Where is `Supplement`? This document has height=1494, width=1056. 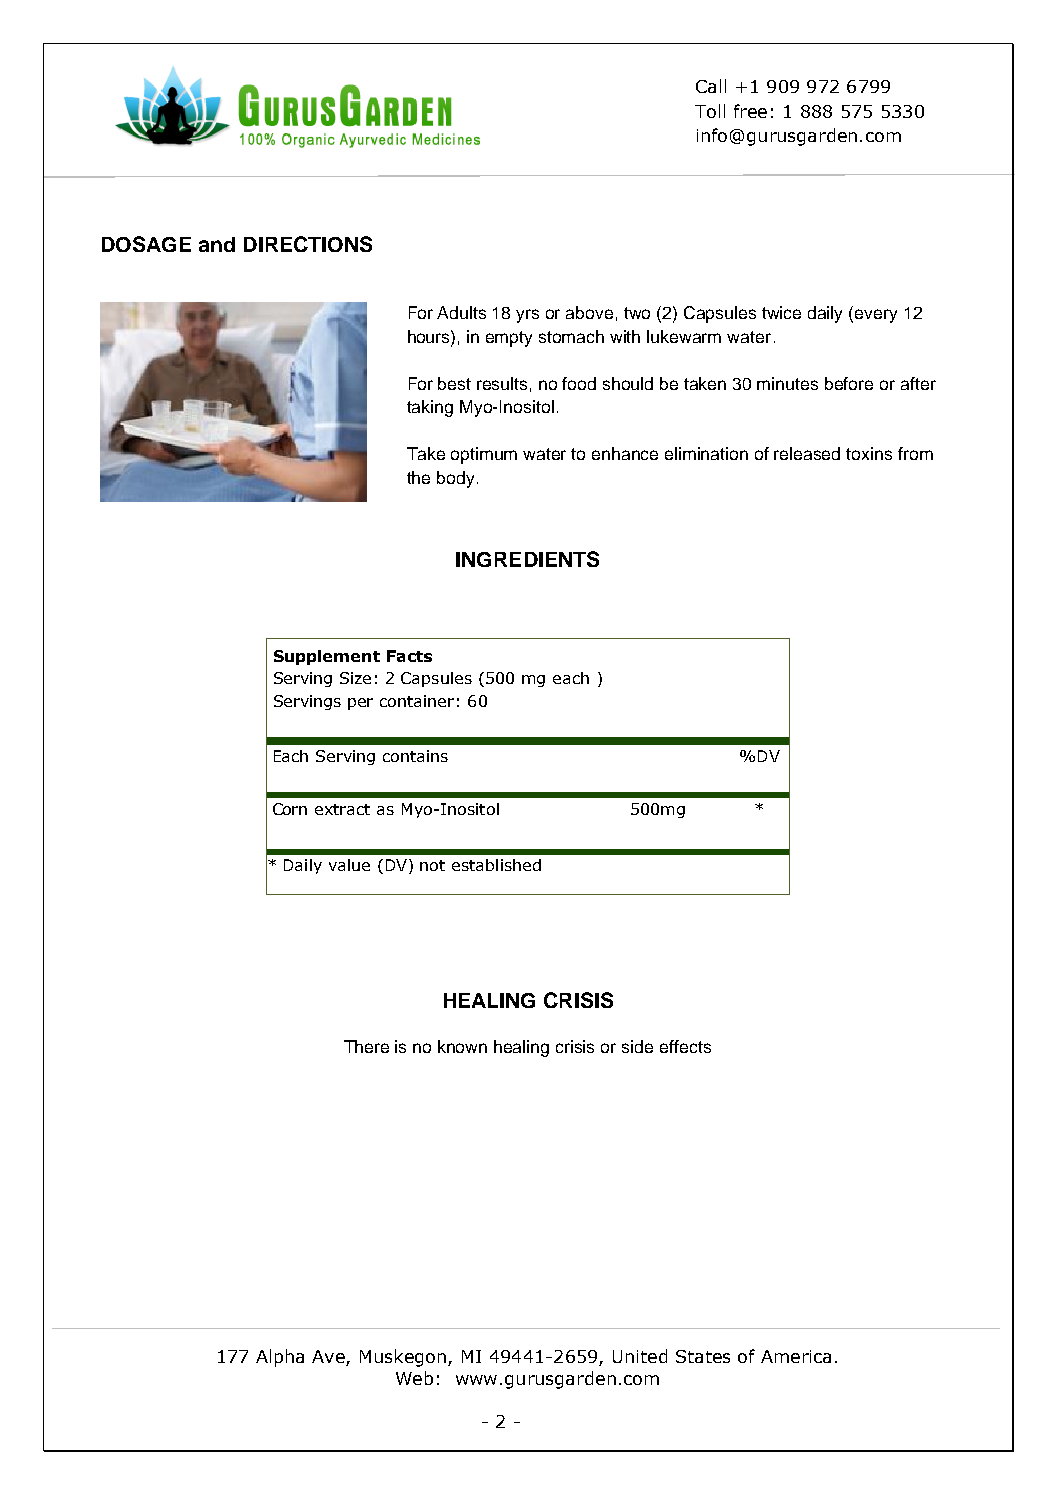
Supplement is located at coordinates (327, 657).
